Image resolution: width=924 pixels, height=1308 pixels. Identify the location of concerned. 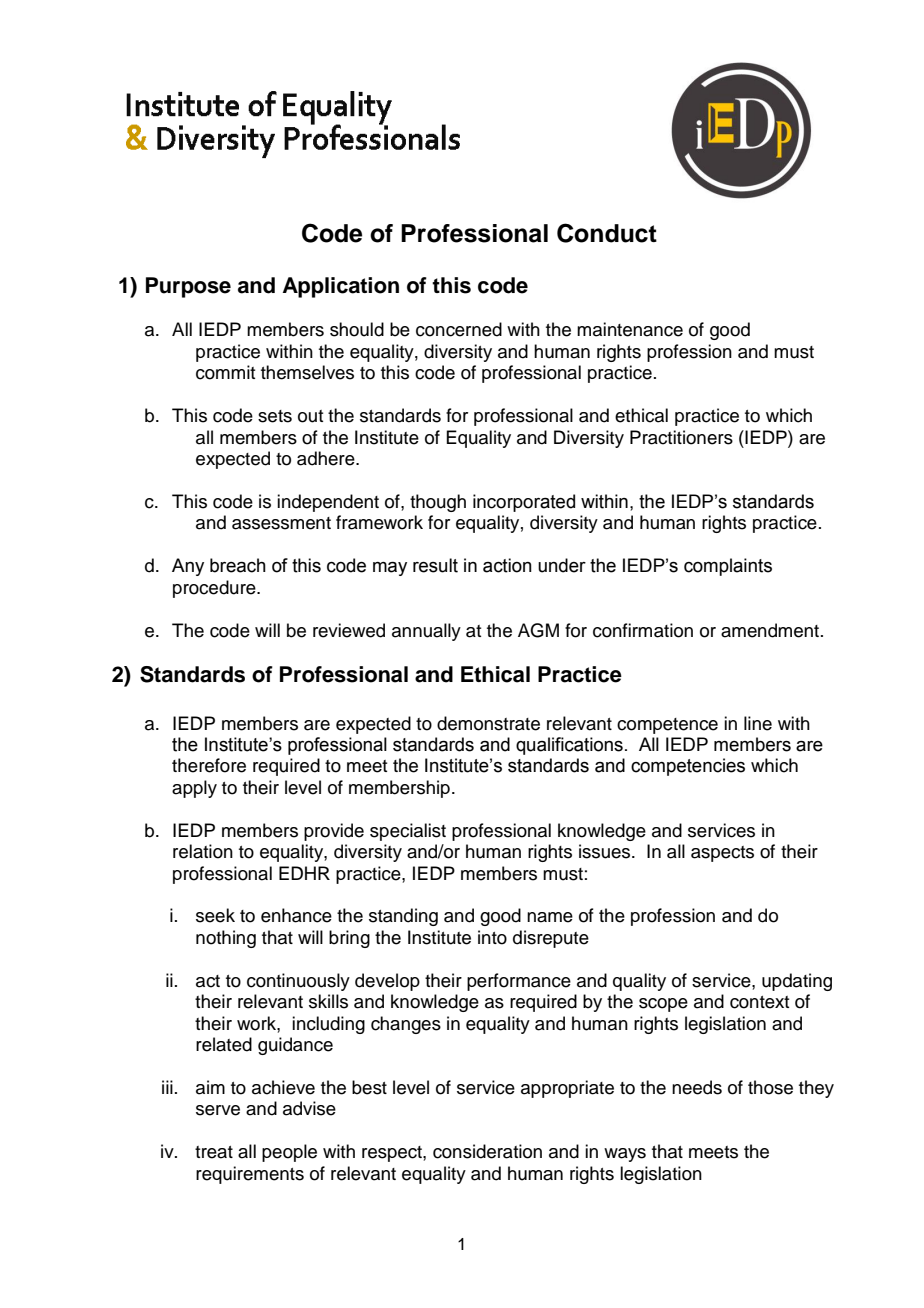
(459, 329).
